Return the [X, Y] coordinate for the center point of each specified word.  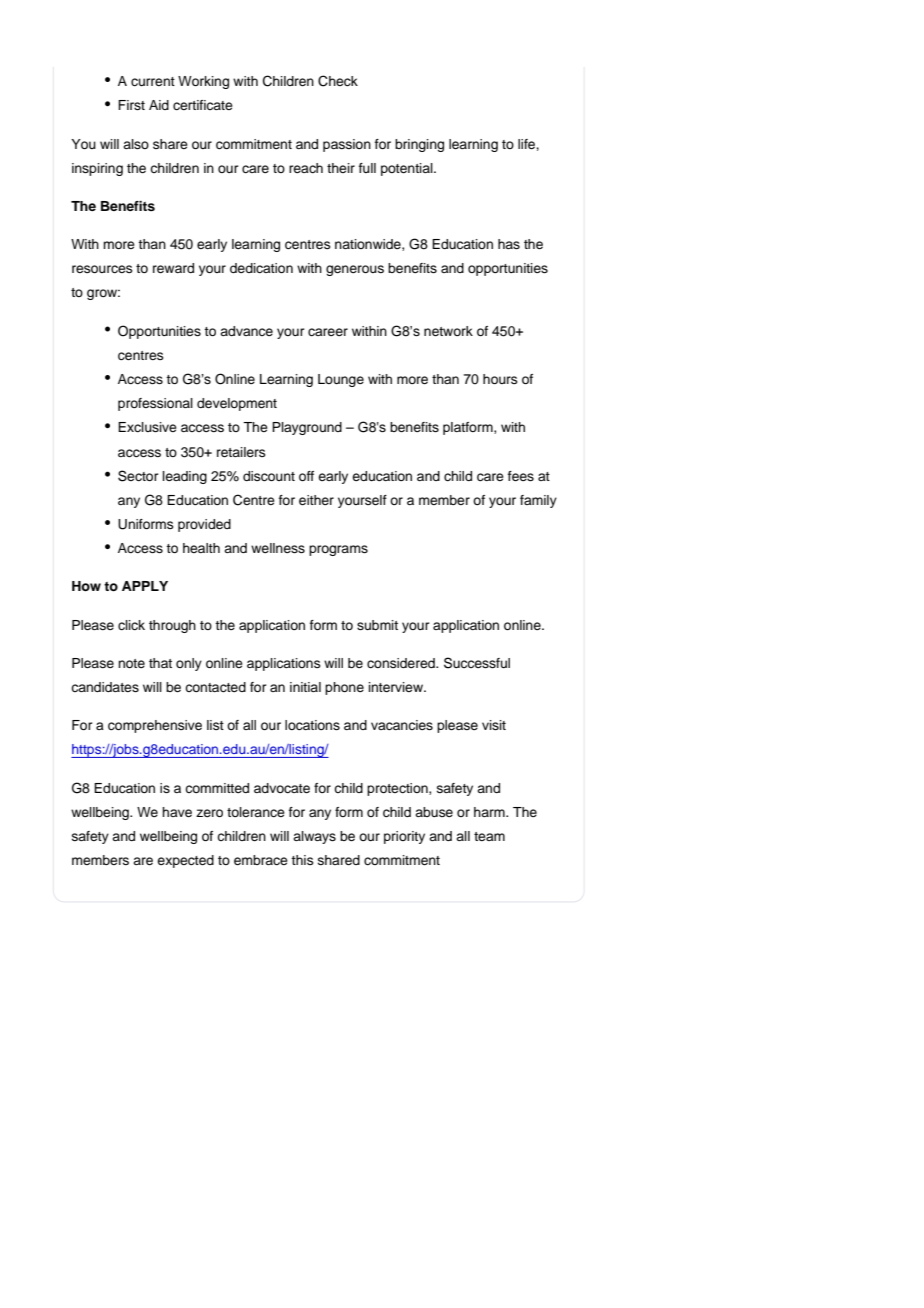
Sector [138, 476]
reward [173, 268]
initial [305, 687]
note [131, 663]
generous [355, 270]
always [314, 837]
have [177, 812]
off [306, 476]
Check [338, 81]
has [509, 244]
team [489, 836]
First [131, 105]
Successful [477, 663]
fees [521, 476]
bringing [419, 145]
